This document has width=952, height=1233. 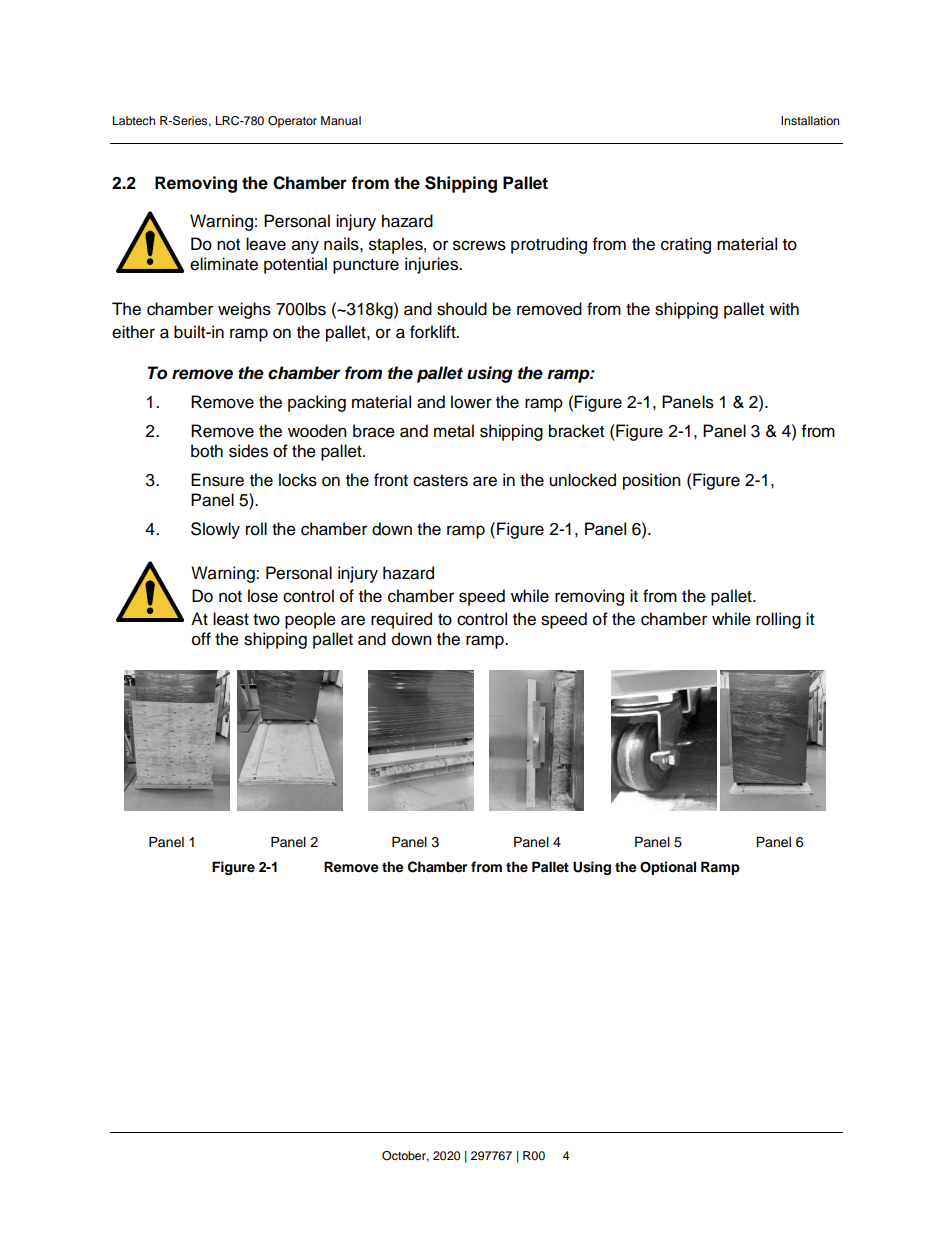 What do you see at coordinates (405, 1156) in the document?
I see `October` at bounding box center [405, 1156].
